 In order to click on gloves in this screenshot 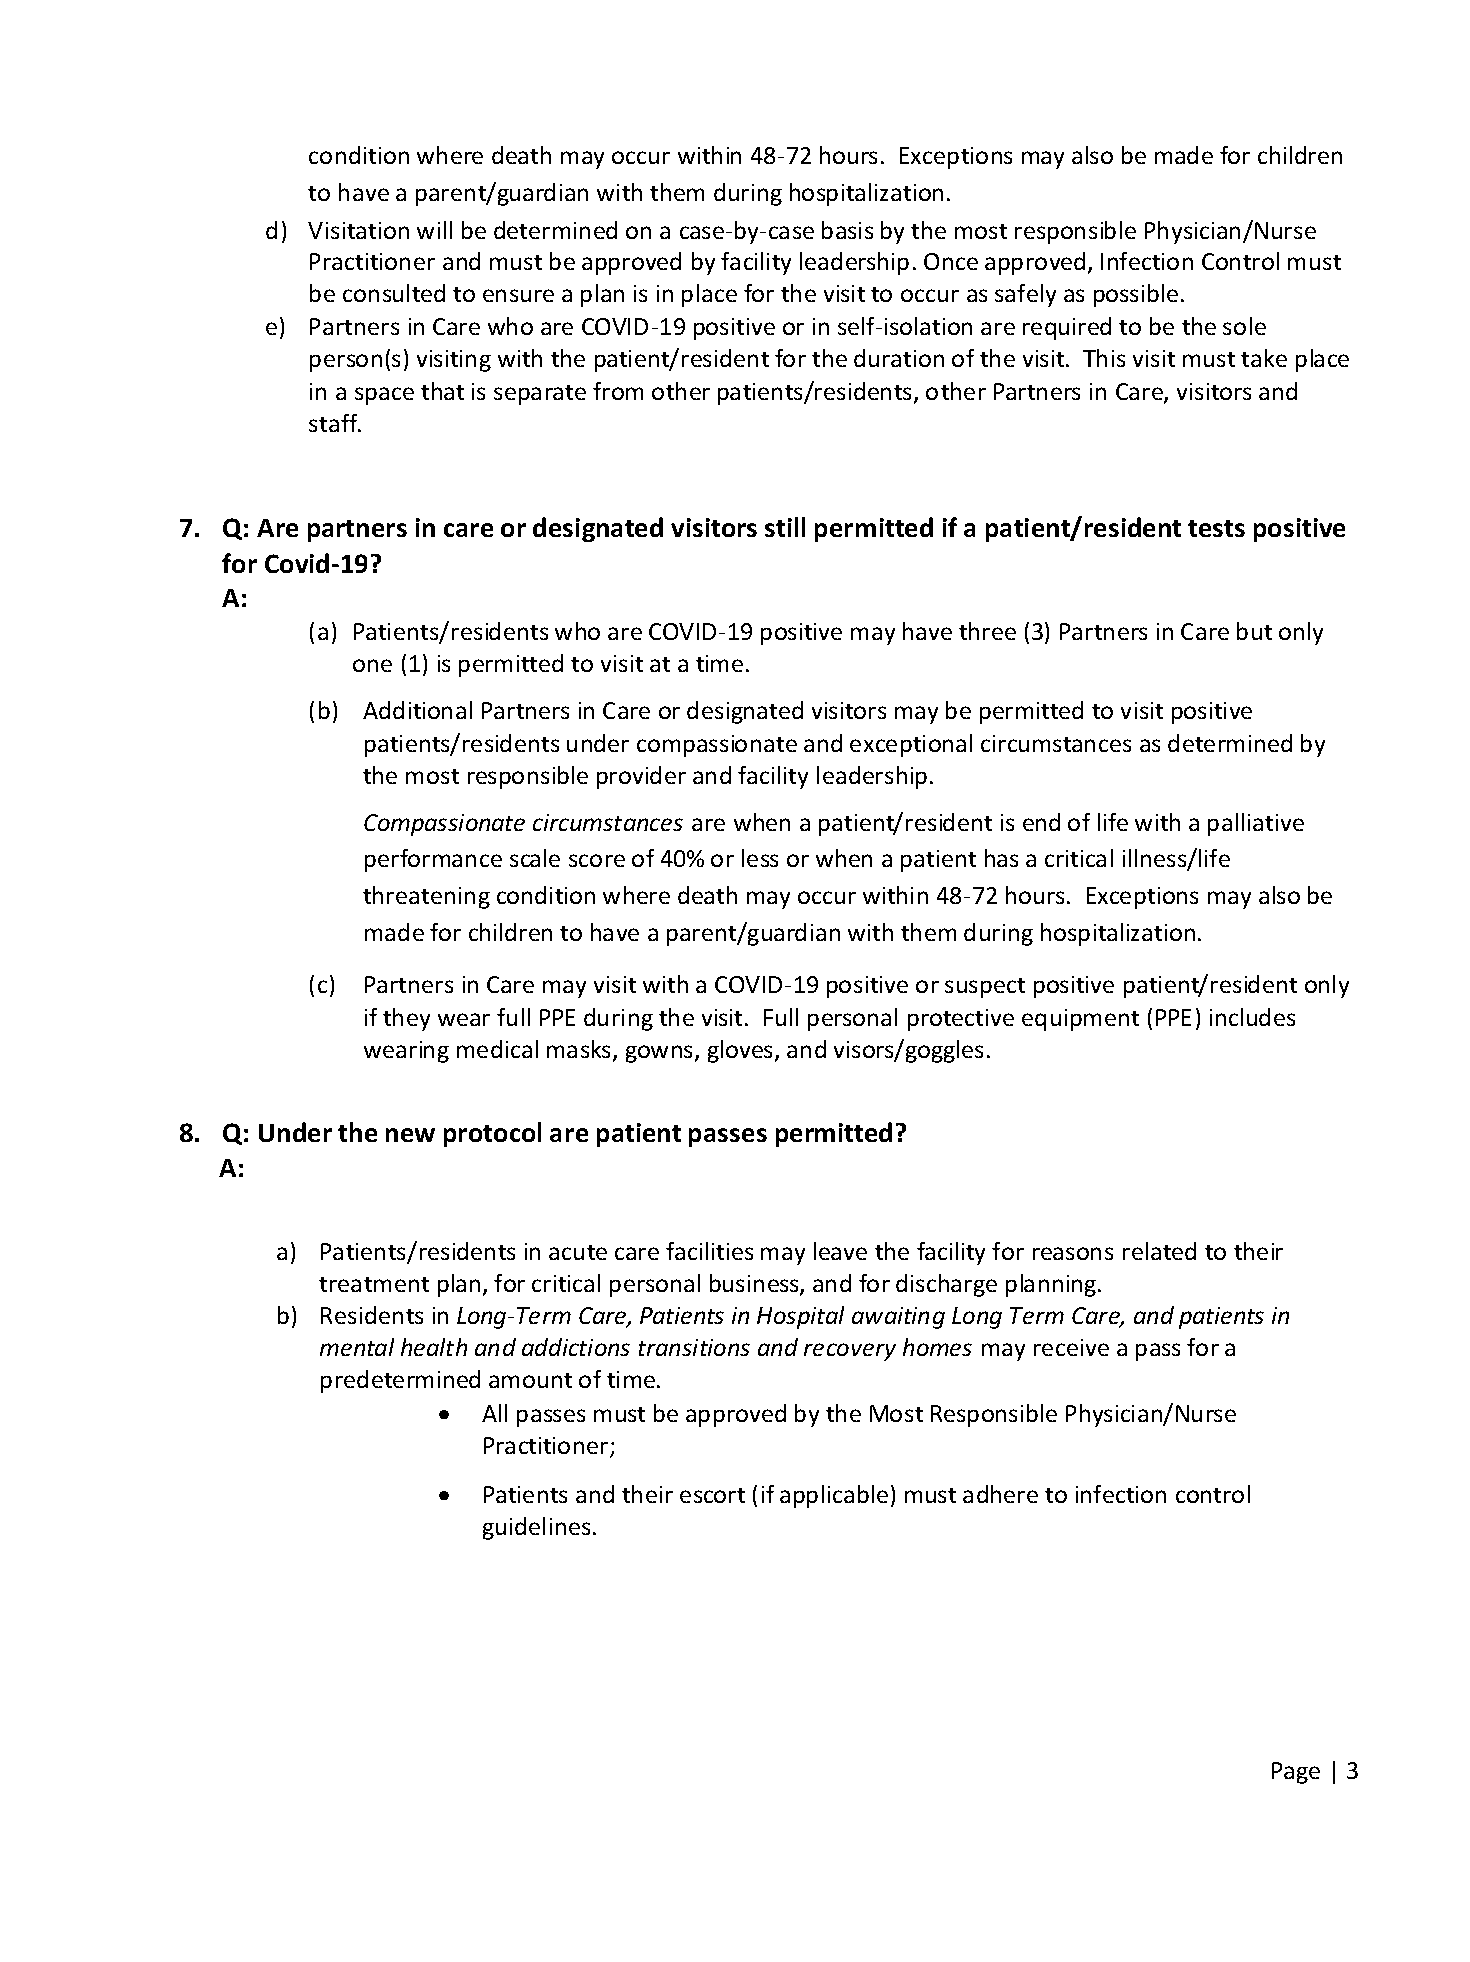, I will do `click(740, 1051)`.
